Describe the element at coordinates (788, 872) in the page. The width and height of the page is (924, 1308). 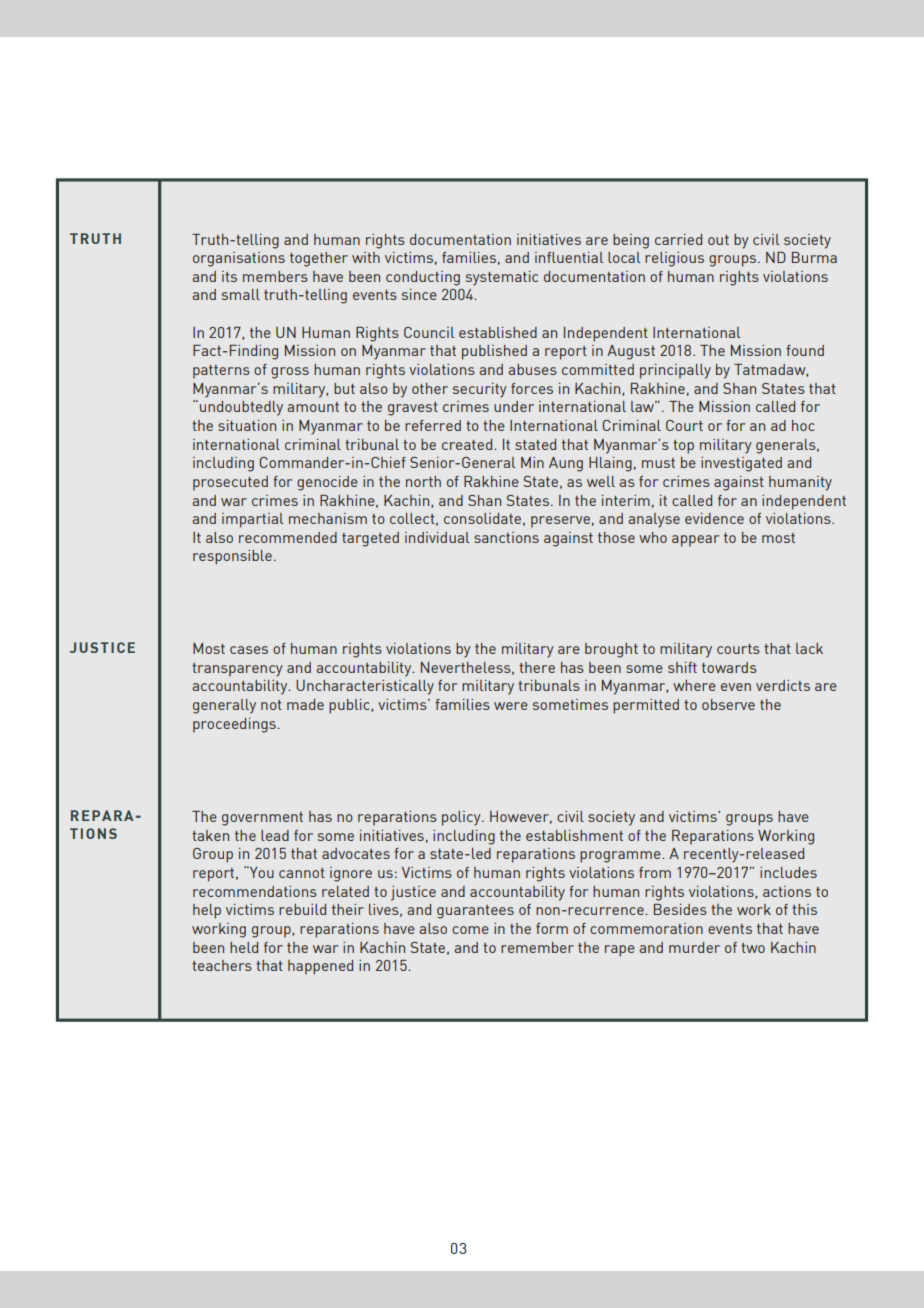
I see `includes` at that location.
